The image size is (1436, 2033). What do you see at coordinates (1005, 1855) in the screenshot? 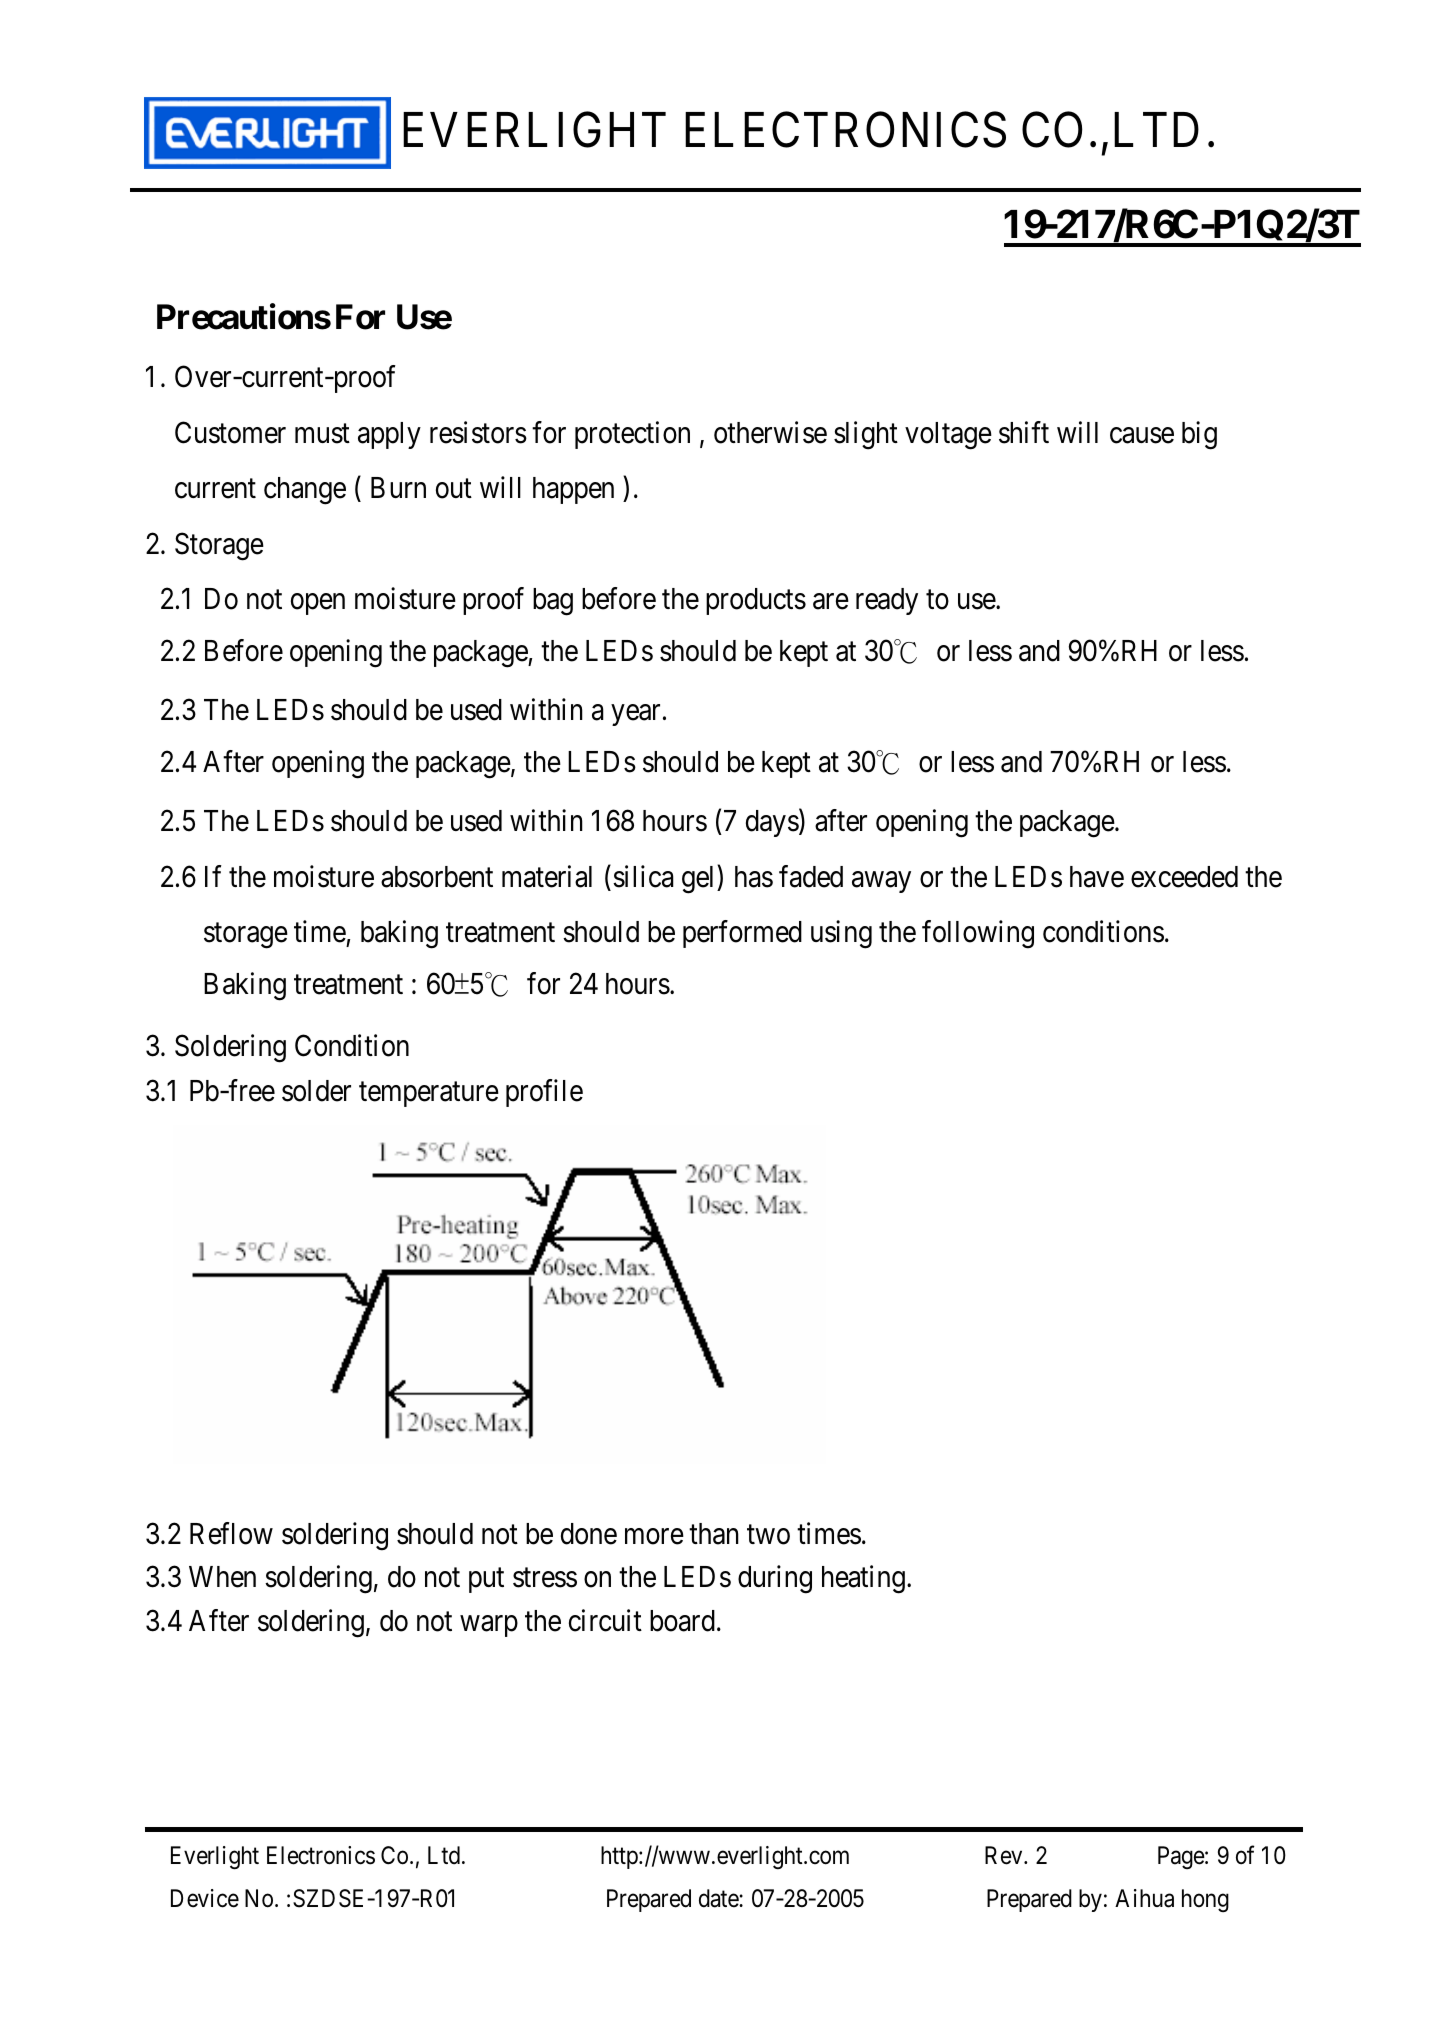
I see `Rev` at bounding box center [1005, 1855].
